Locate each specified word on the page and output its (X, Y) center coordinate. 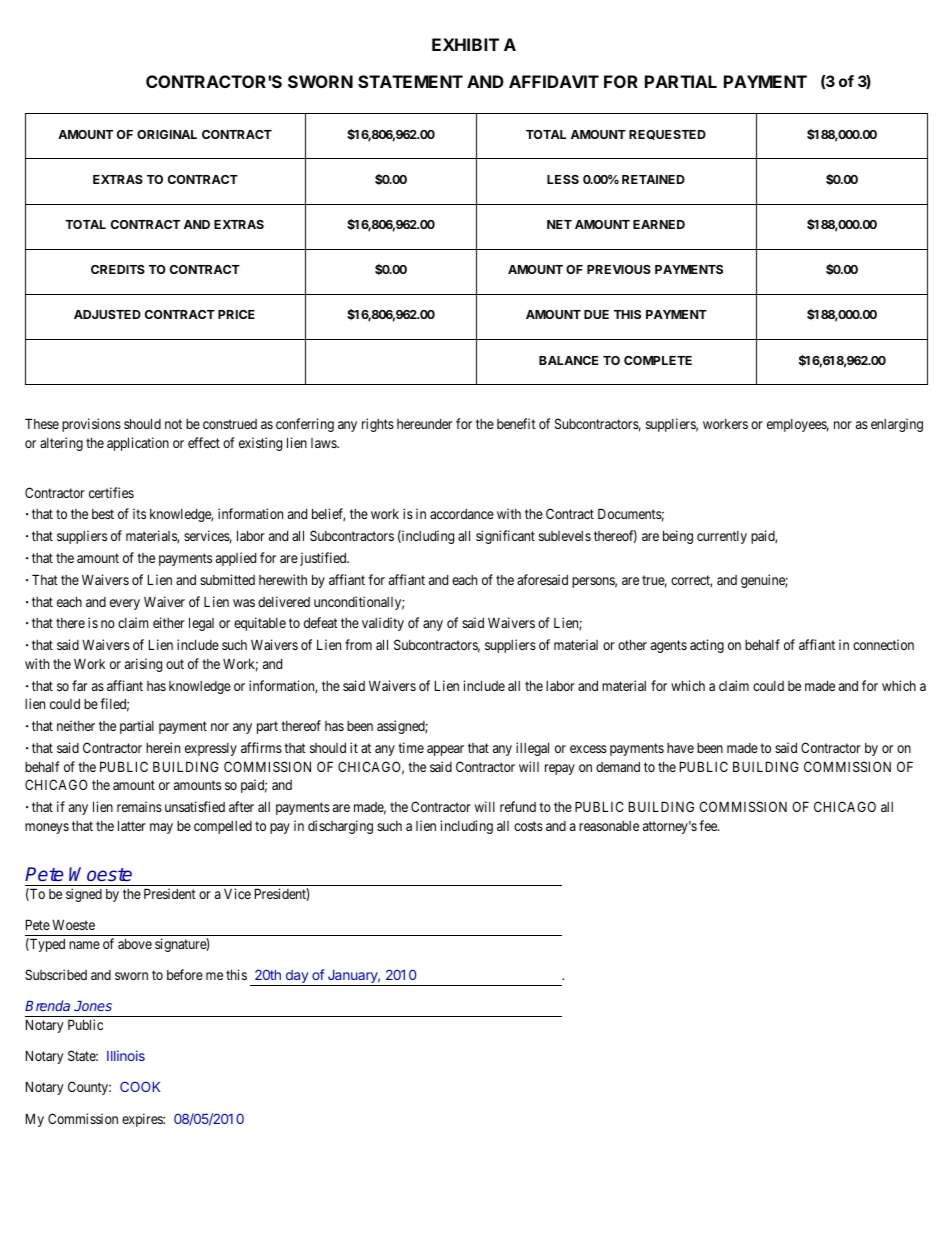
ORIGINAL (167, 134)
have (680, 748)
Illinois (126, 1055)
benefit (516, 423)
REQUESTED (667, 135)
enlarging (897, 425)
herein (163, 747)
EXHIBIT (465, 44)
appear (445, 750)
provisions (91, 425)
